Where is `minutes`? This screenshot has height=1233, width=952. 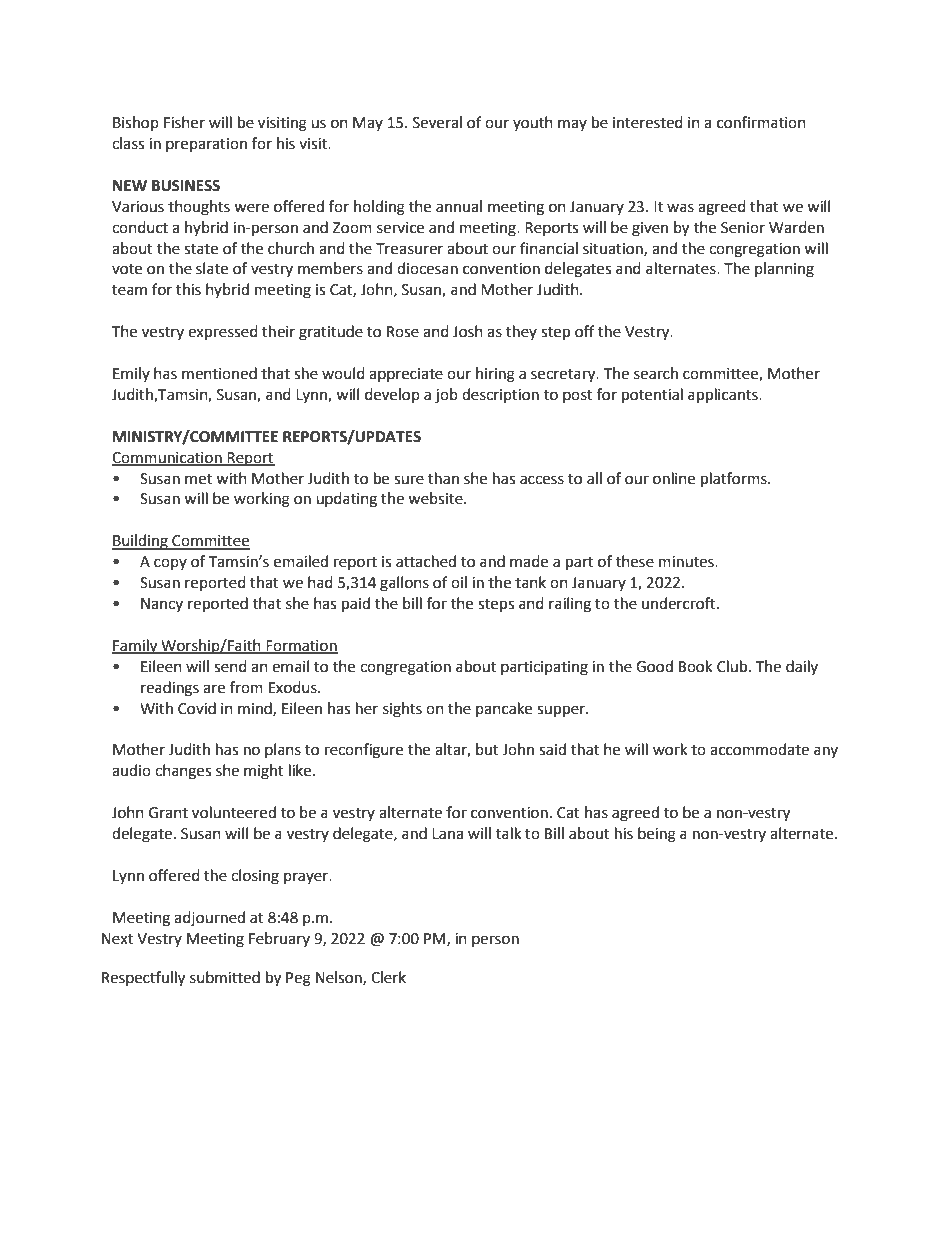
minutes is located at coordinates (687, 562).
